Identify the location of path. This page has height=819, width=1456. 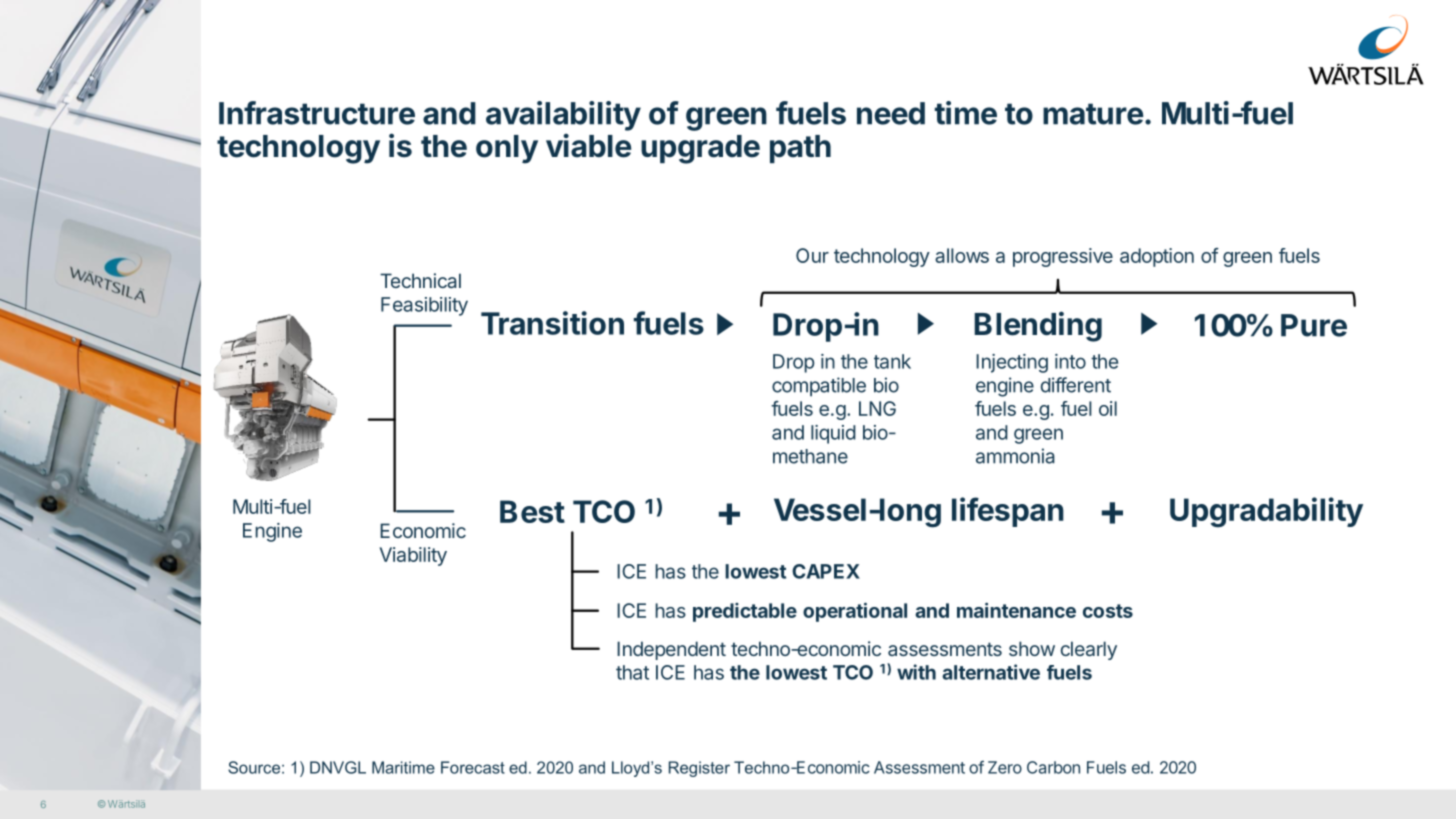
(800, 149).
